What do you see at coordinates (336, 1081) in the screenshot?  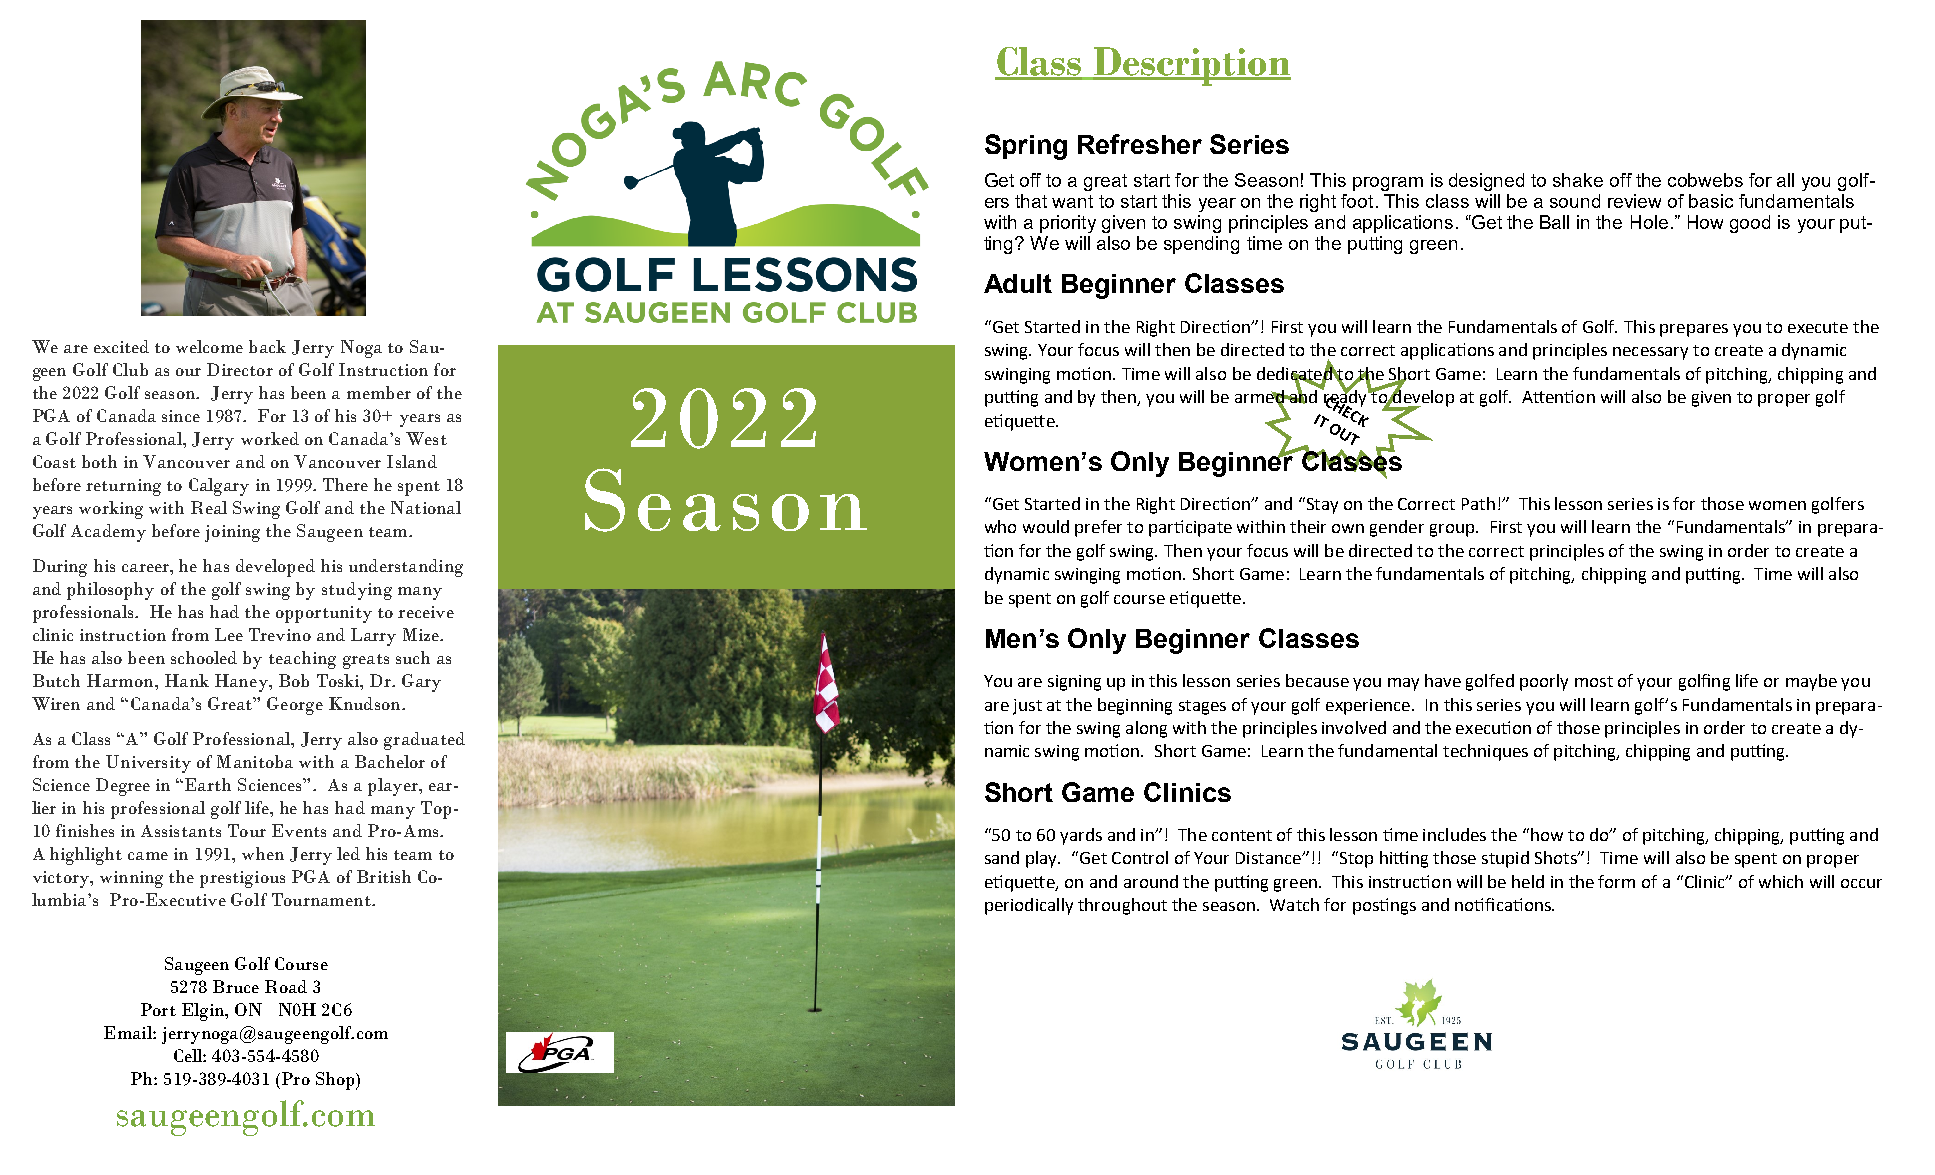 I see `Shop` at bounding box center [336, 1081].
